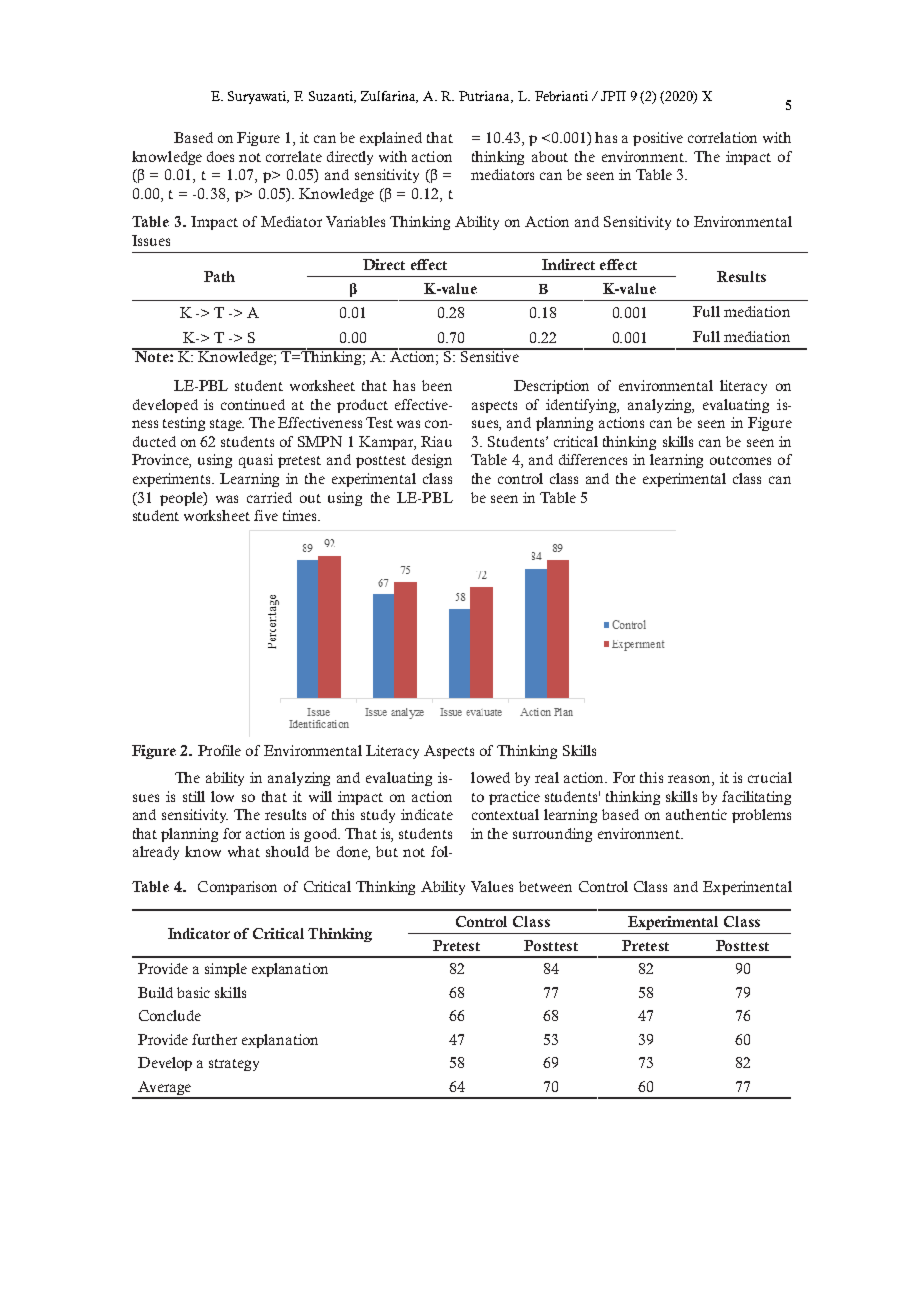 This screenshot has width=924, height=1308. Describe the element at coordinates (722, 137) in the screenshot. I see `correlation` at that location.
